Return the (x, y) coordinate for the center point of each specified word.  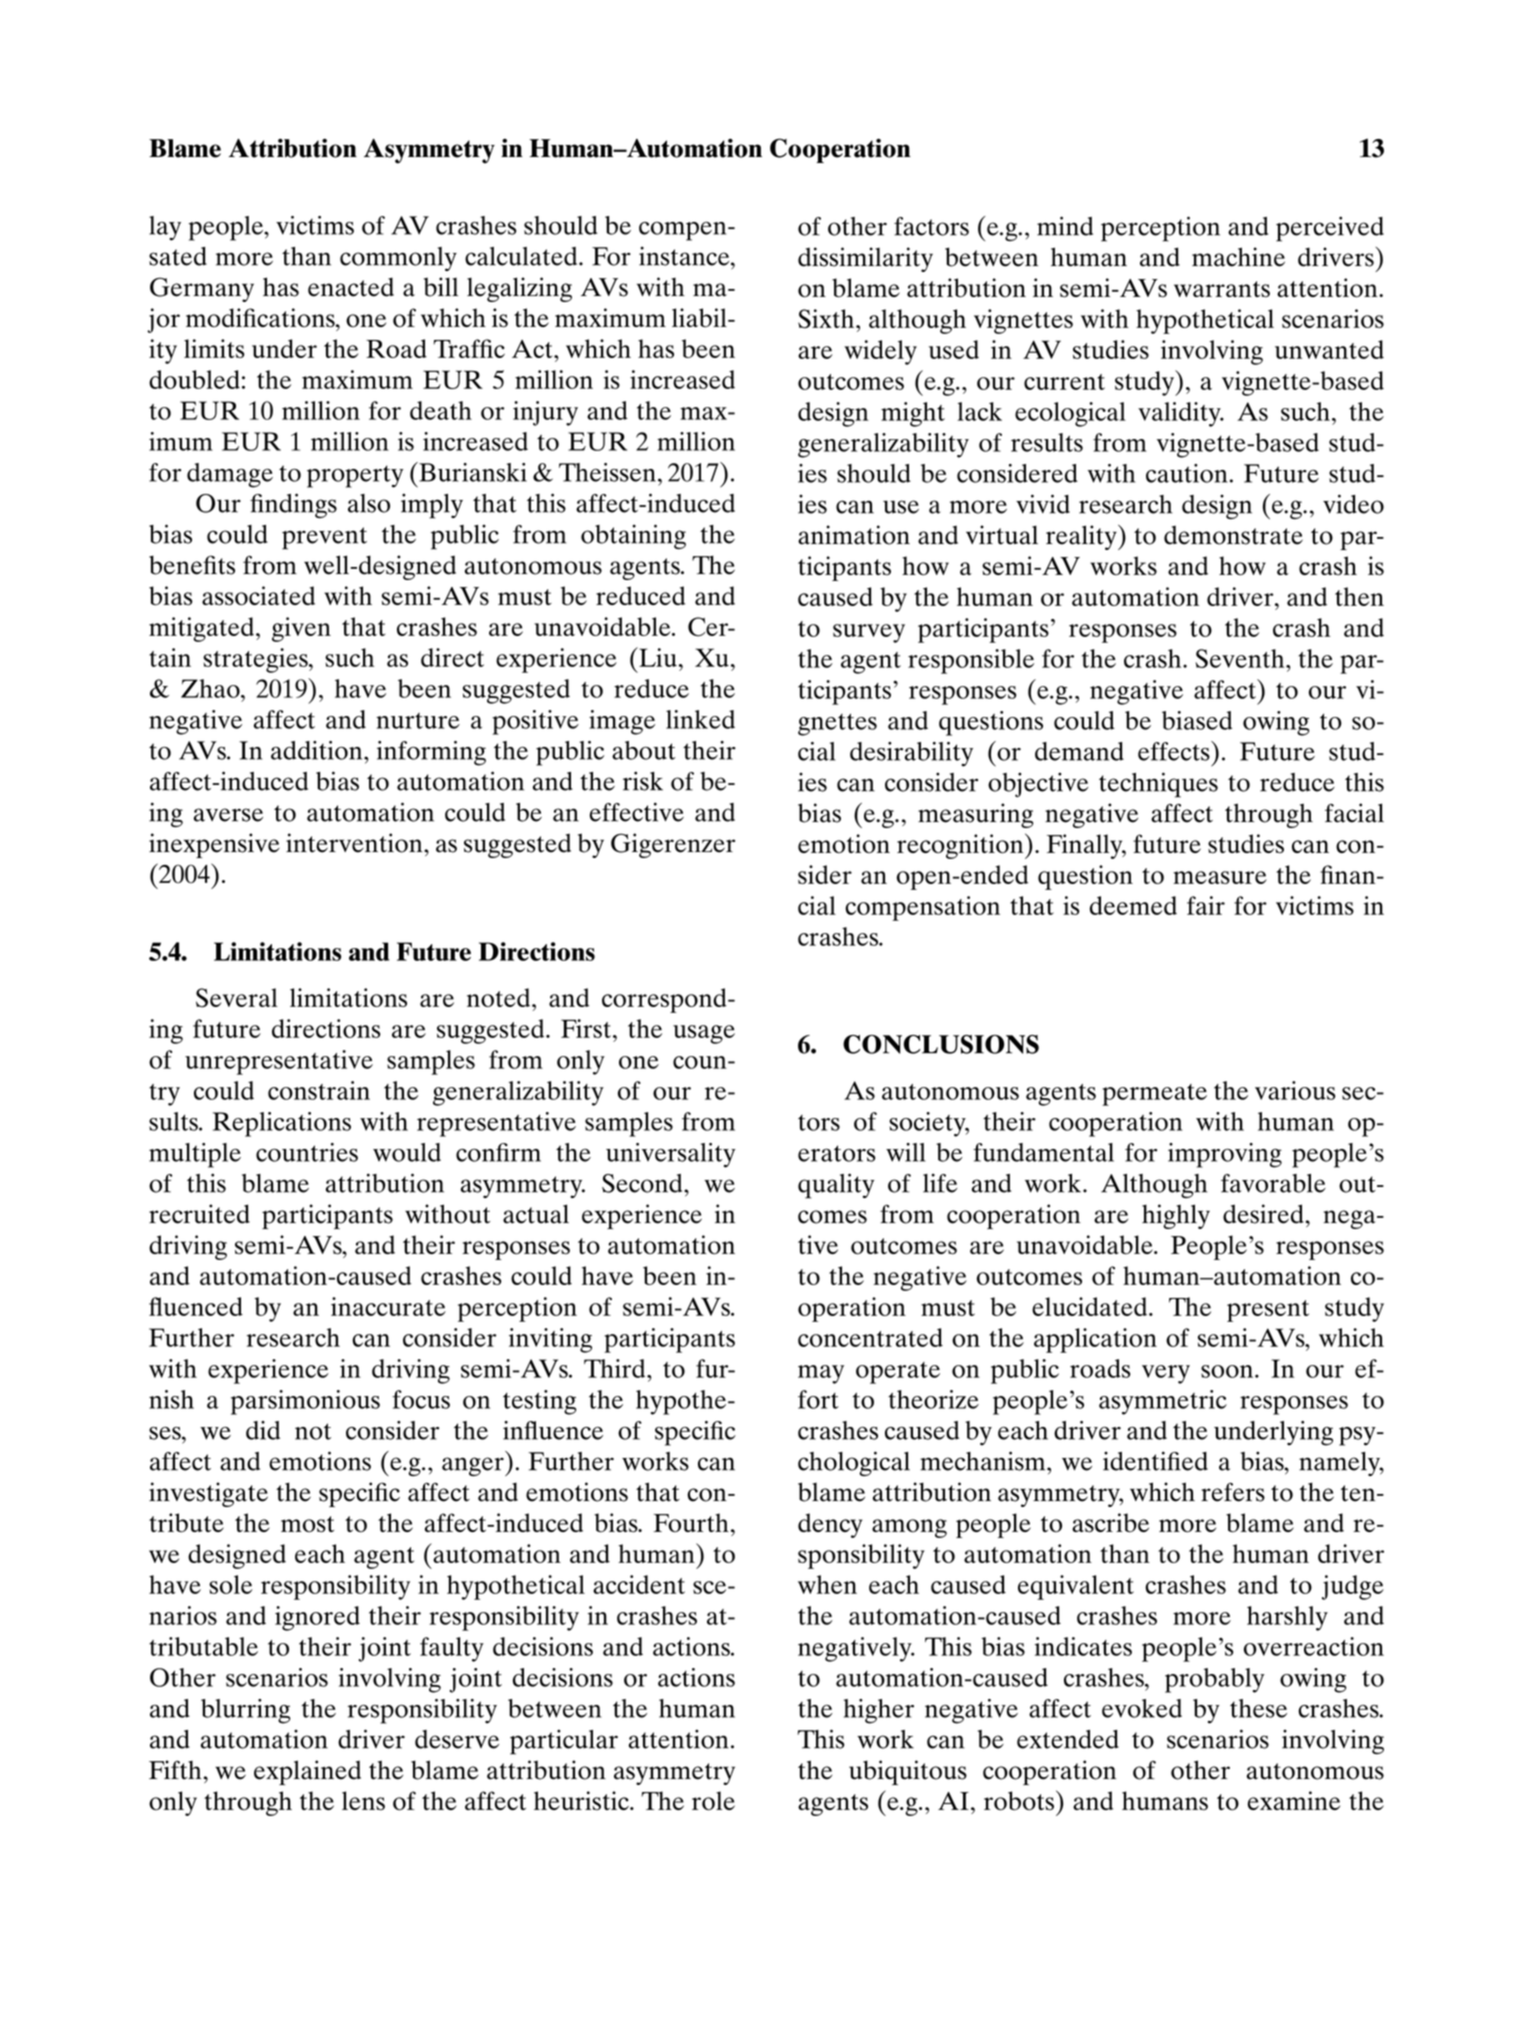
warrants (1222, 289)
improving (1225, 1155)
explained (307, 1772)
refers (1233, 1492)
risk (643, 781)
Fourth (691, 1522)
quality (836, 1186)
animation (854, 535)
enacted (351, 287)
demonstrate (1233, 535)
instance (685, 256)
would (407, 1152)
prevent (324, 538)
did (263, 1430)
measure (1220, 877)
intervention (355, 843)
